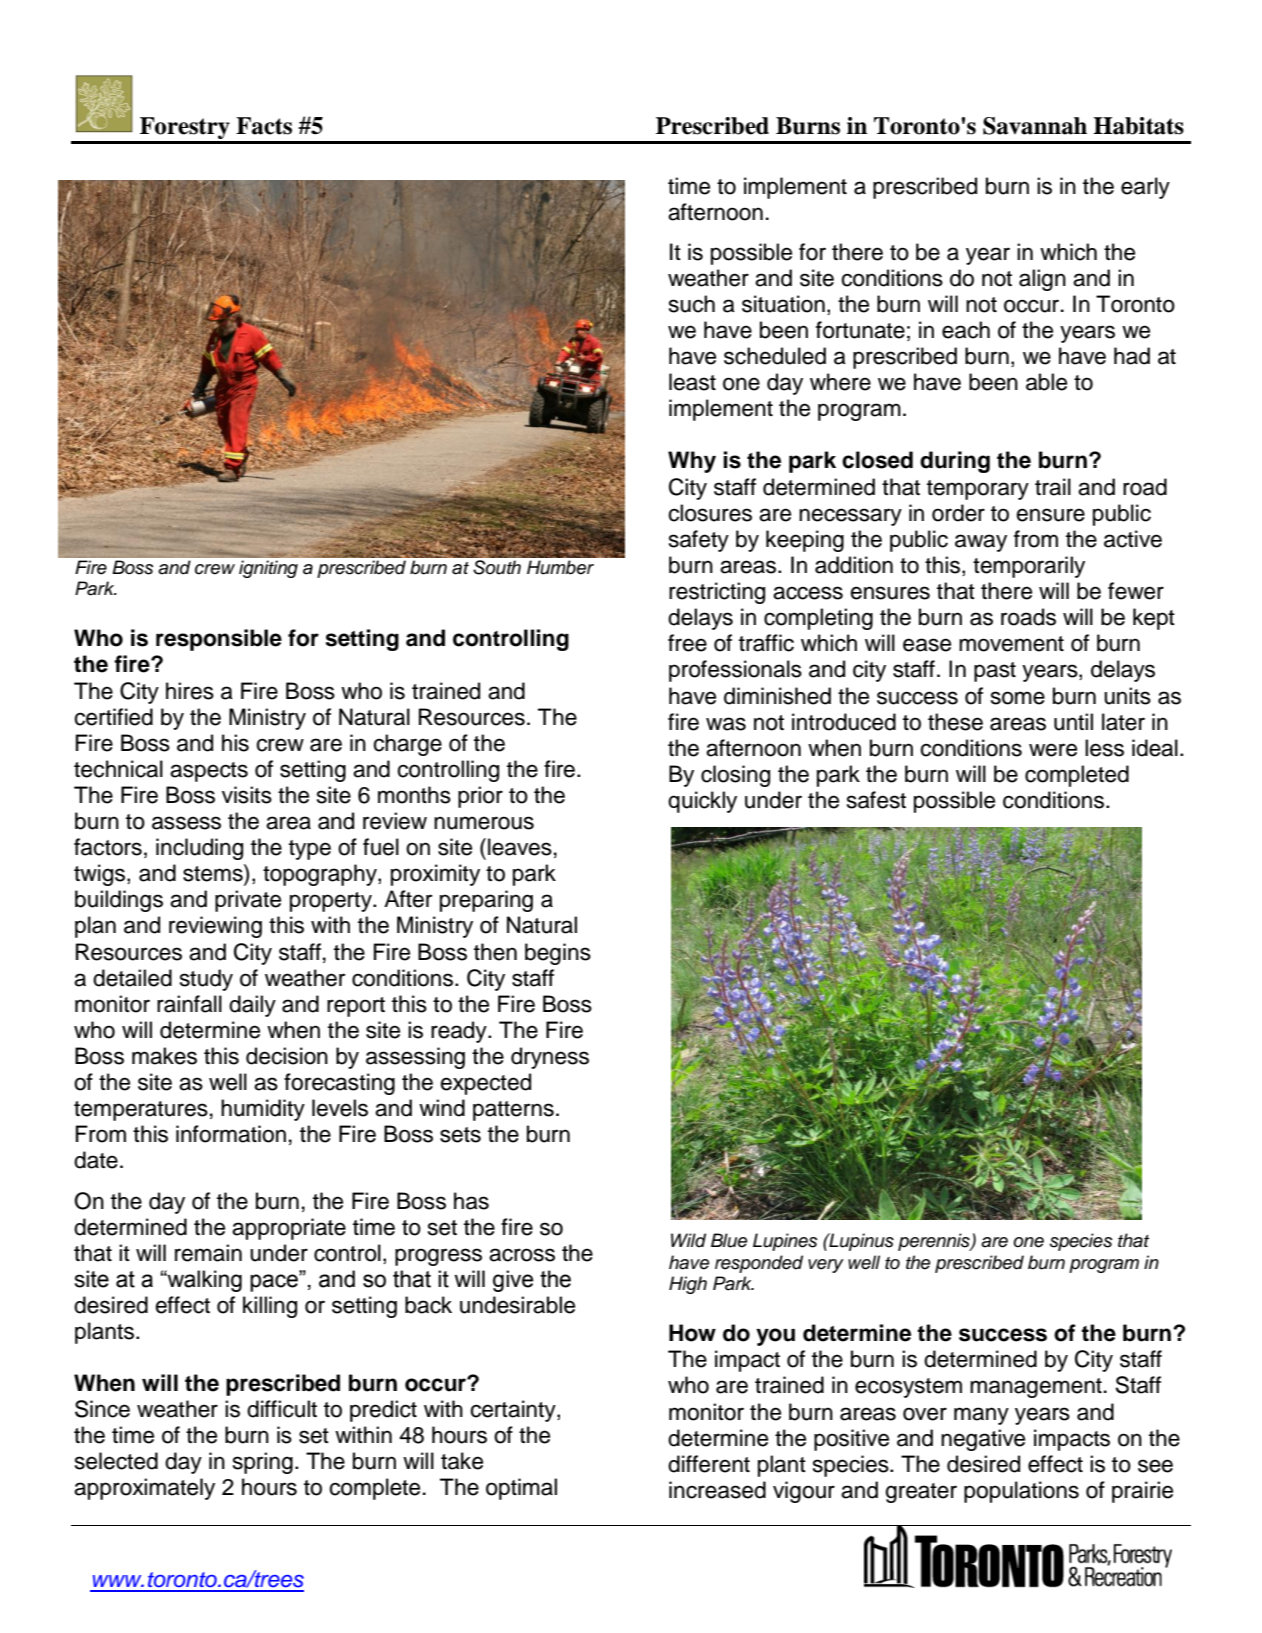  I want to click on visits, so click(247, 795).
